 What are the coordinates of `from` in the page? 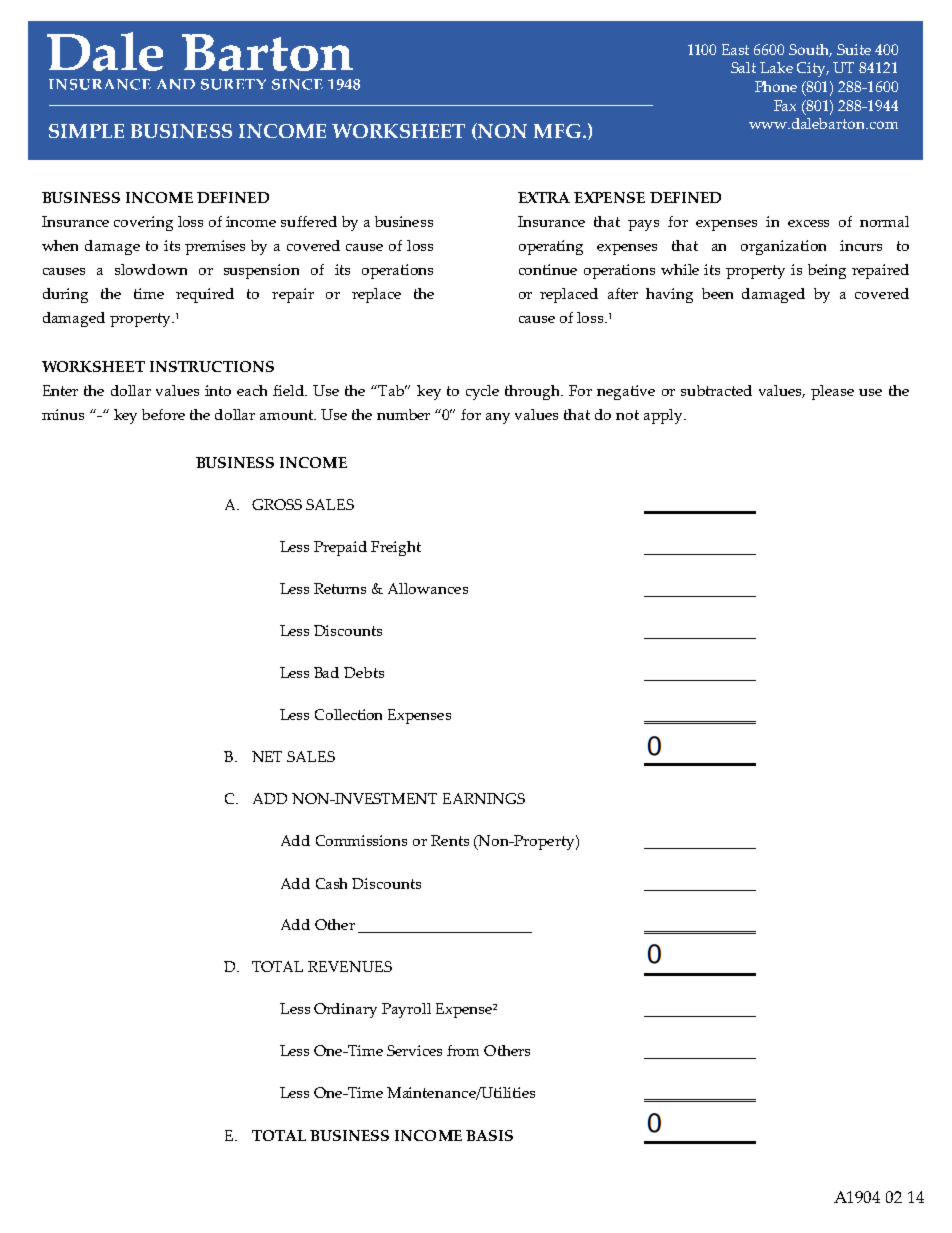 It's located at (463, 1050).
